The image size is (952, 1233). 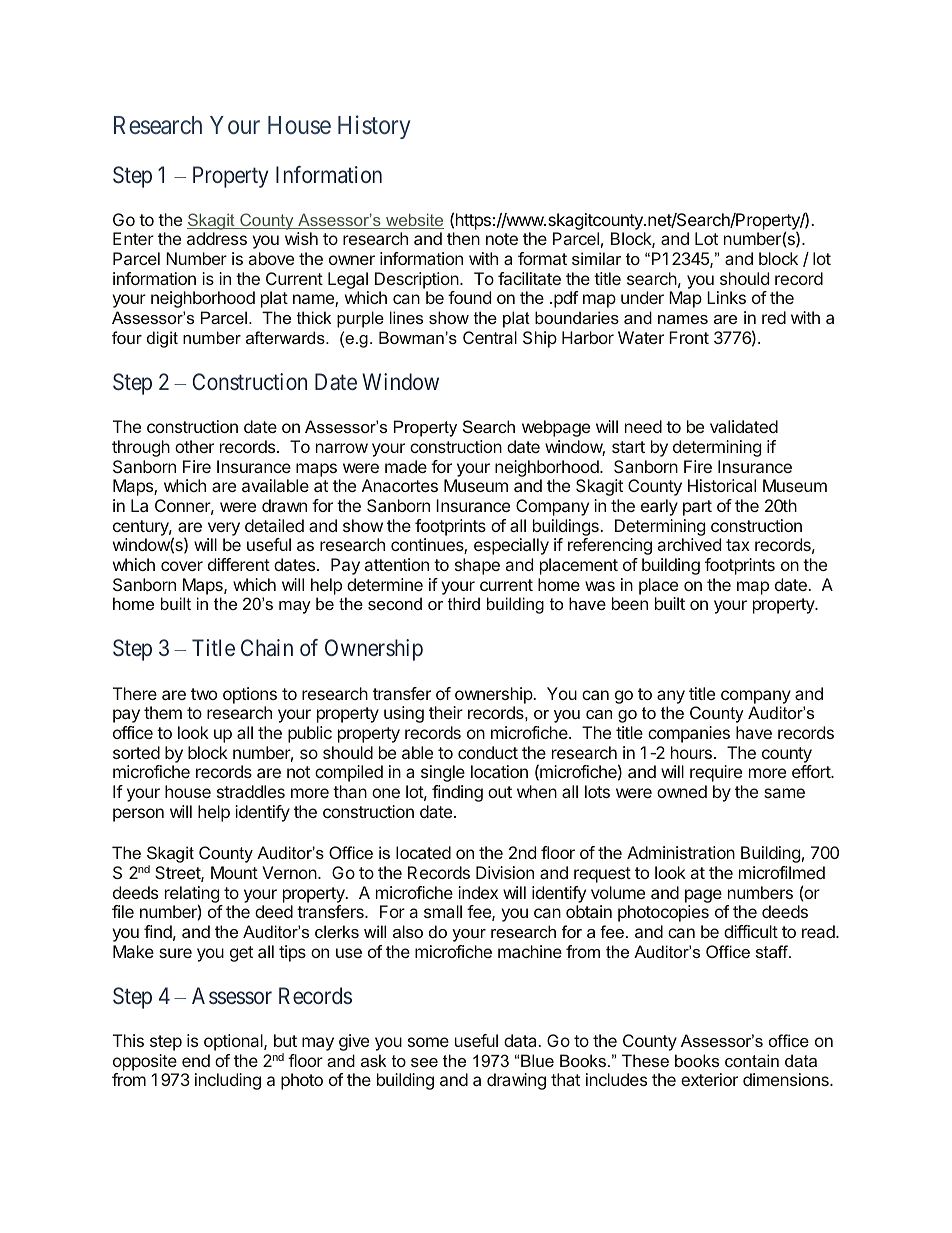 I want to click on similar, so click(x=596, y=258).
